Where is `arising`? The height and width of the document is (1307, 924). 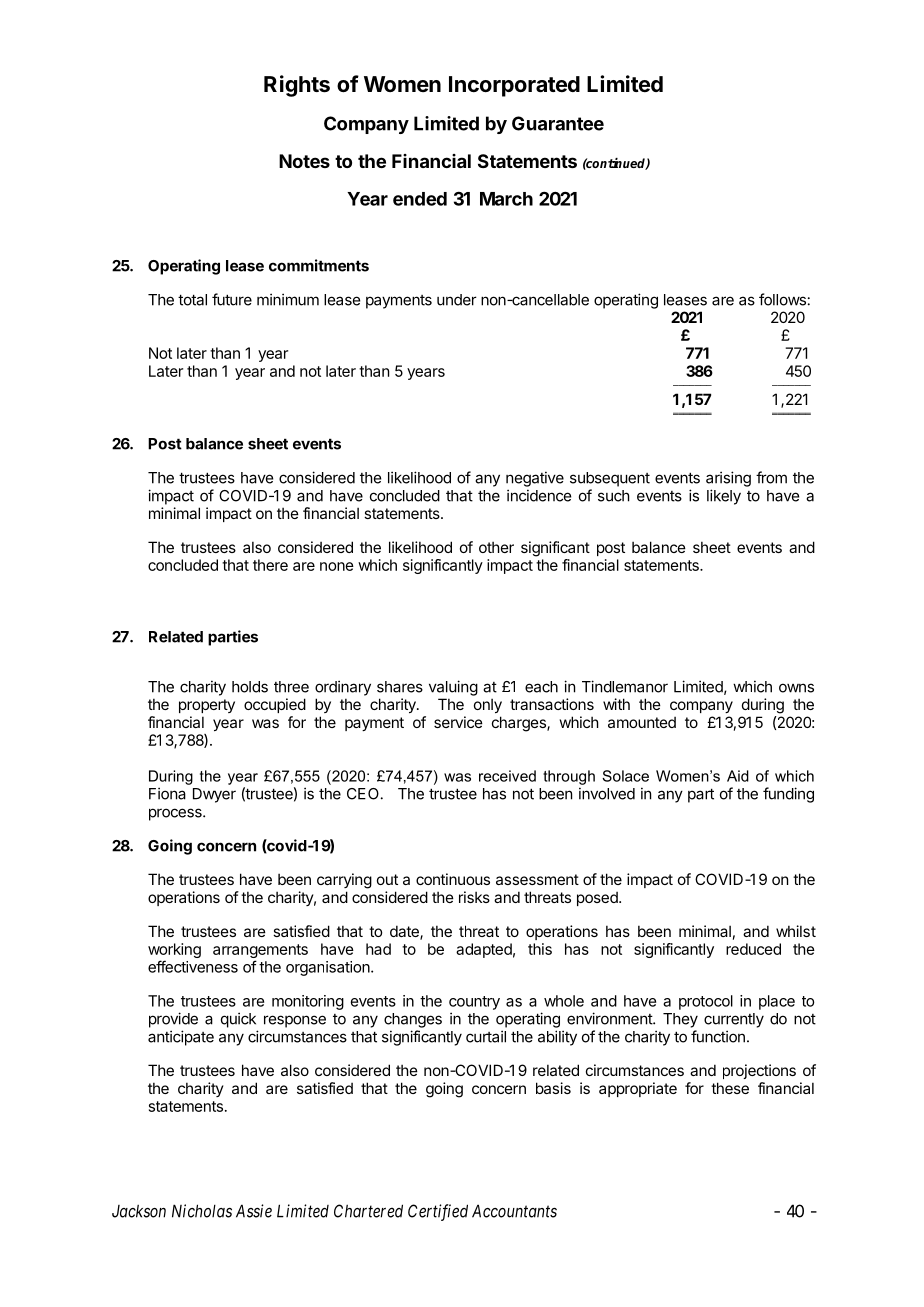
arising is located at coordinates (728, 479).
